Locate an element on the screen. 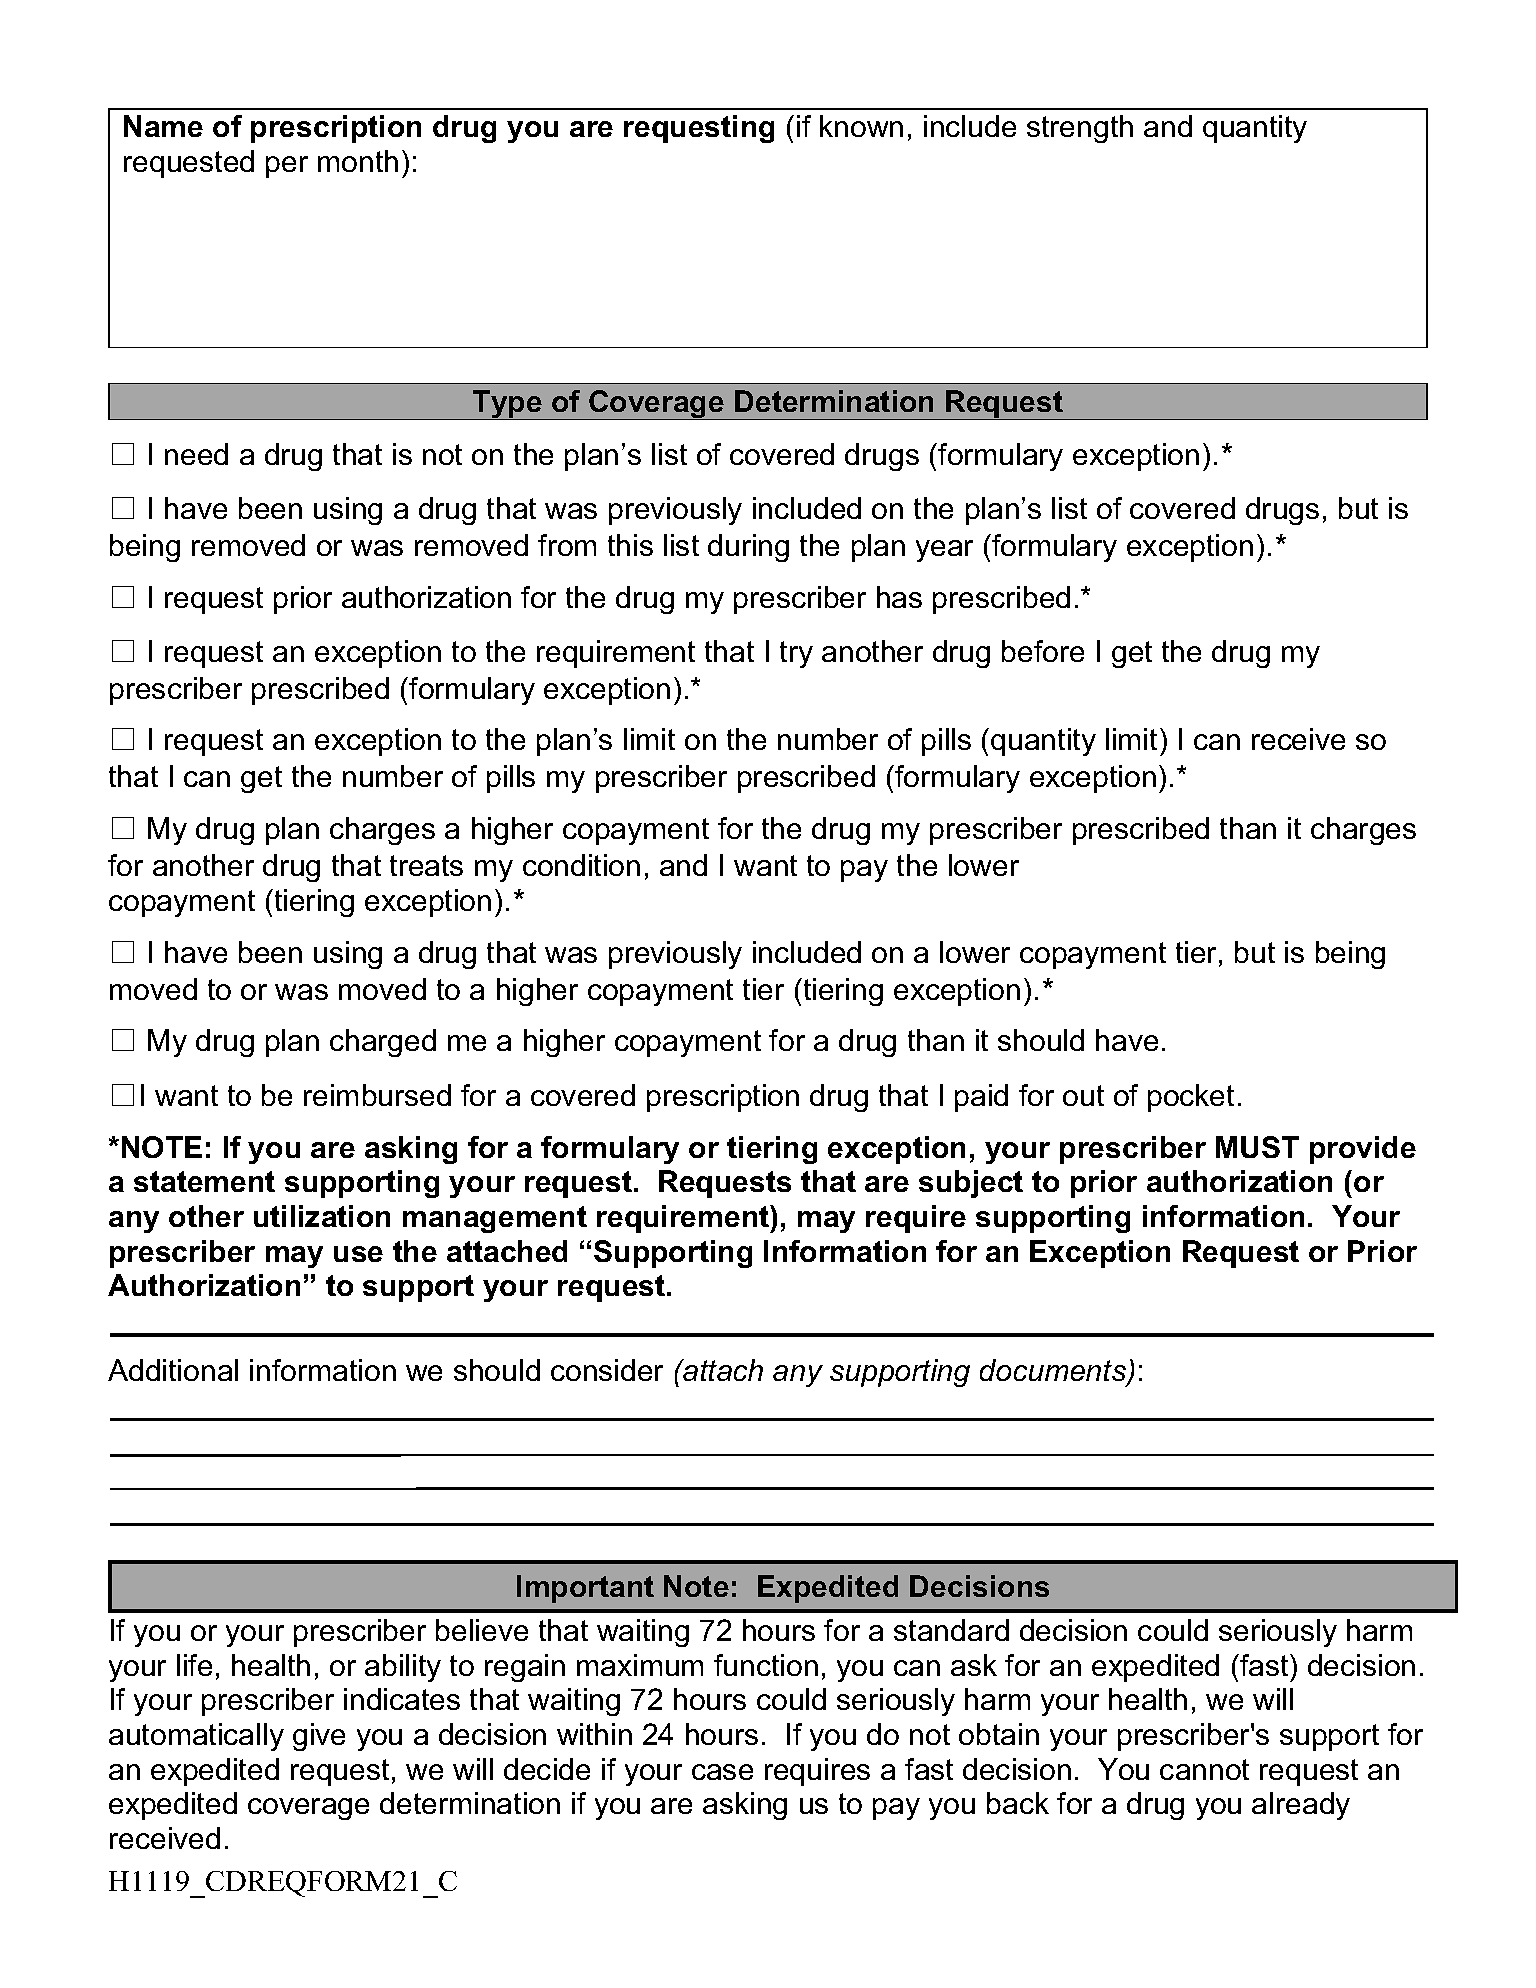 The width and height of the screenshot is (1536, 1988). MUST is located at coordinates (1257, 1147).
